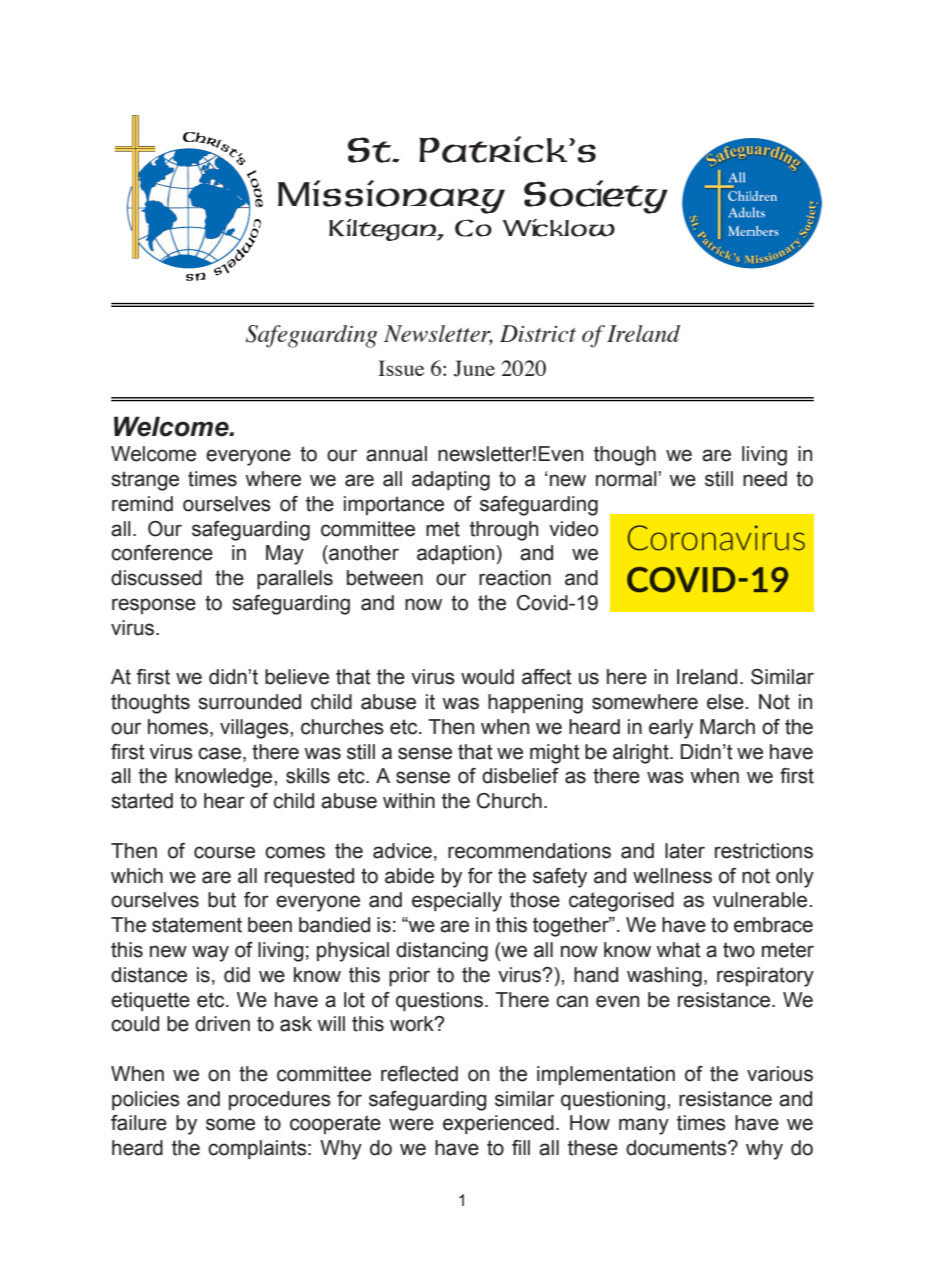  What do you see at coordinates (391, 197) in the screenshot?
I see `Missionary` at bounding box center [391, 197].
